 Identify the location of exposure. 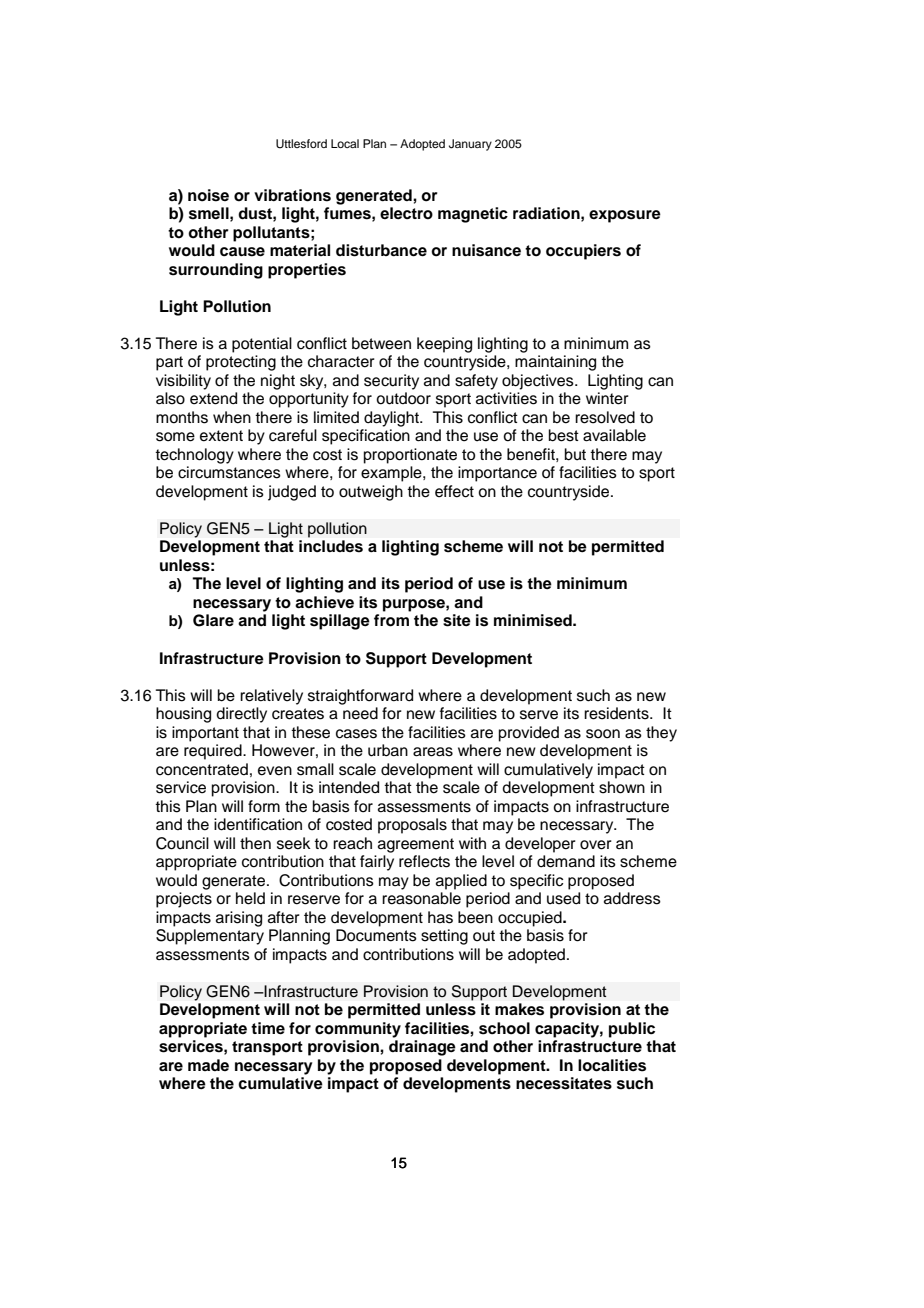
(625, 216).
